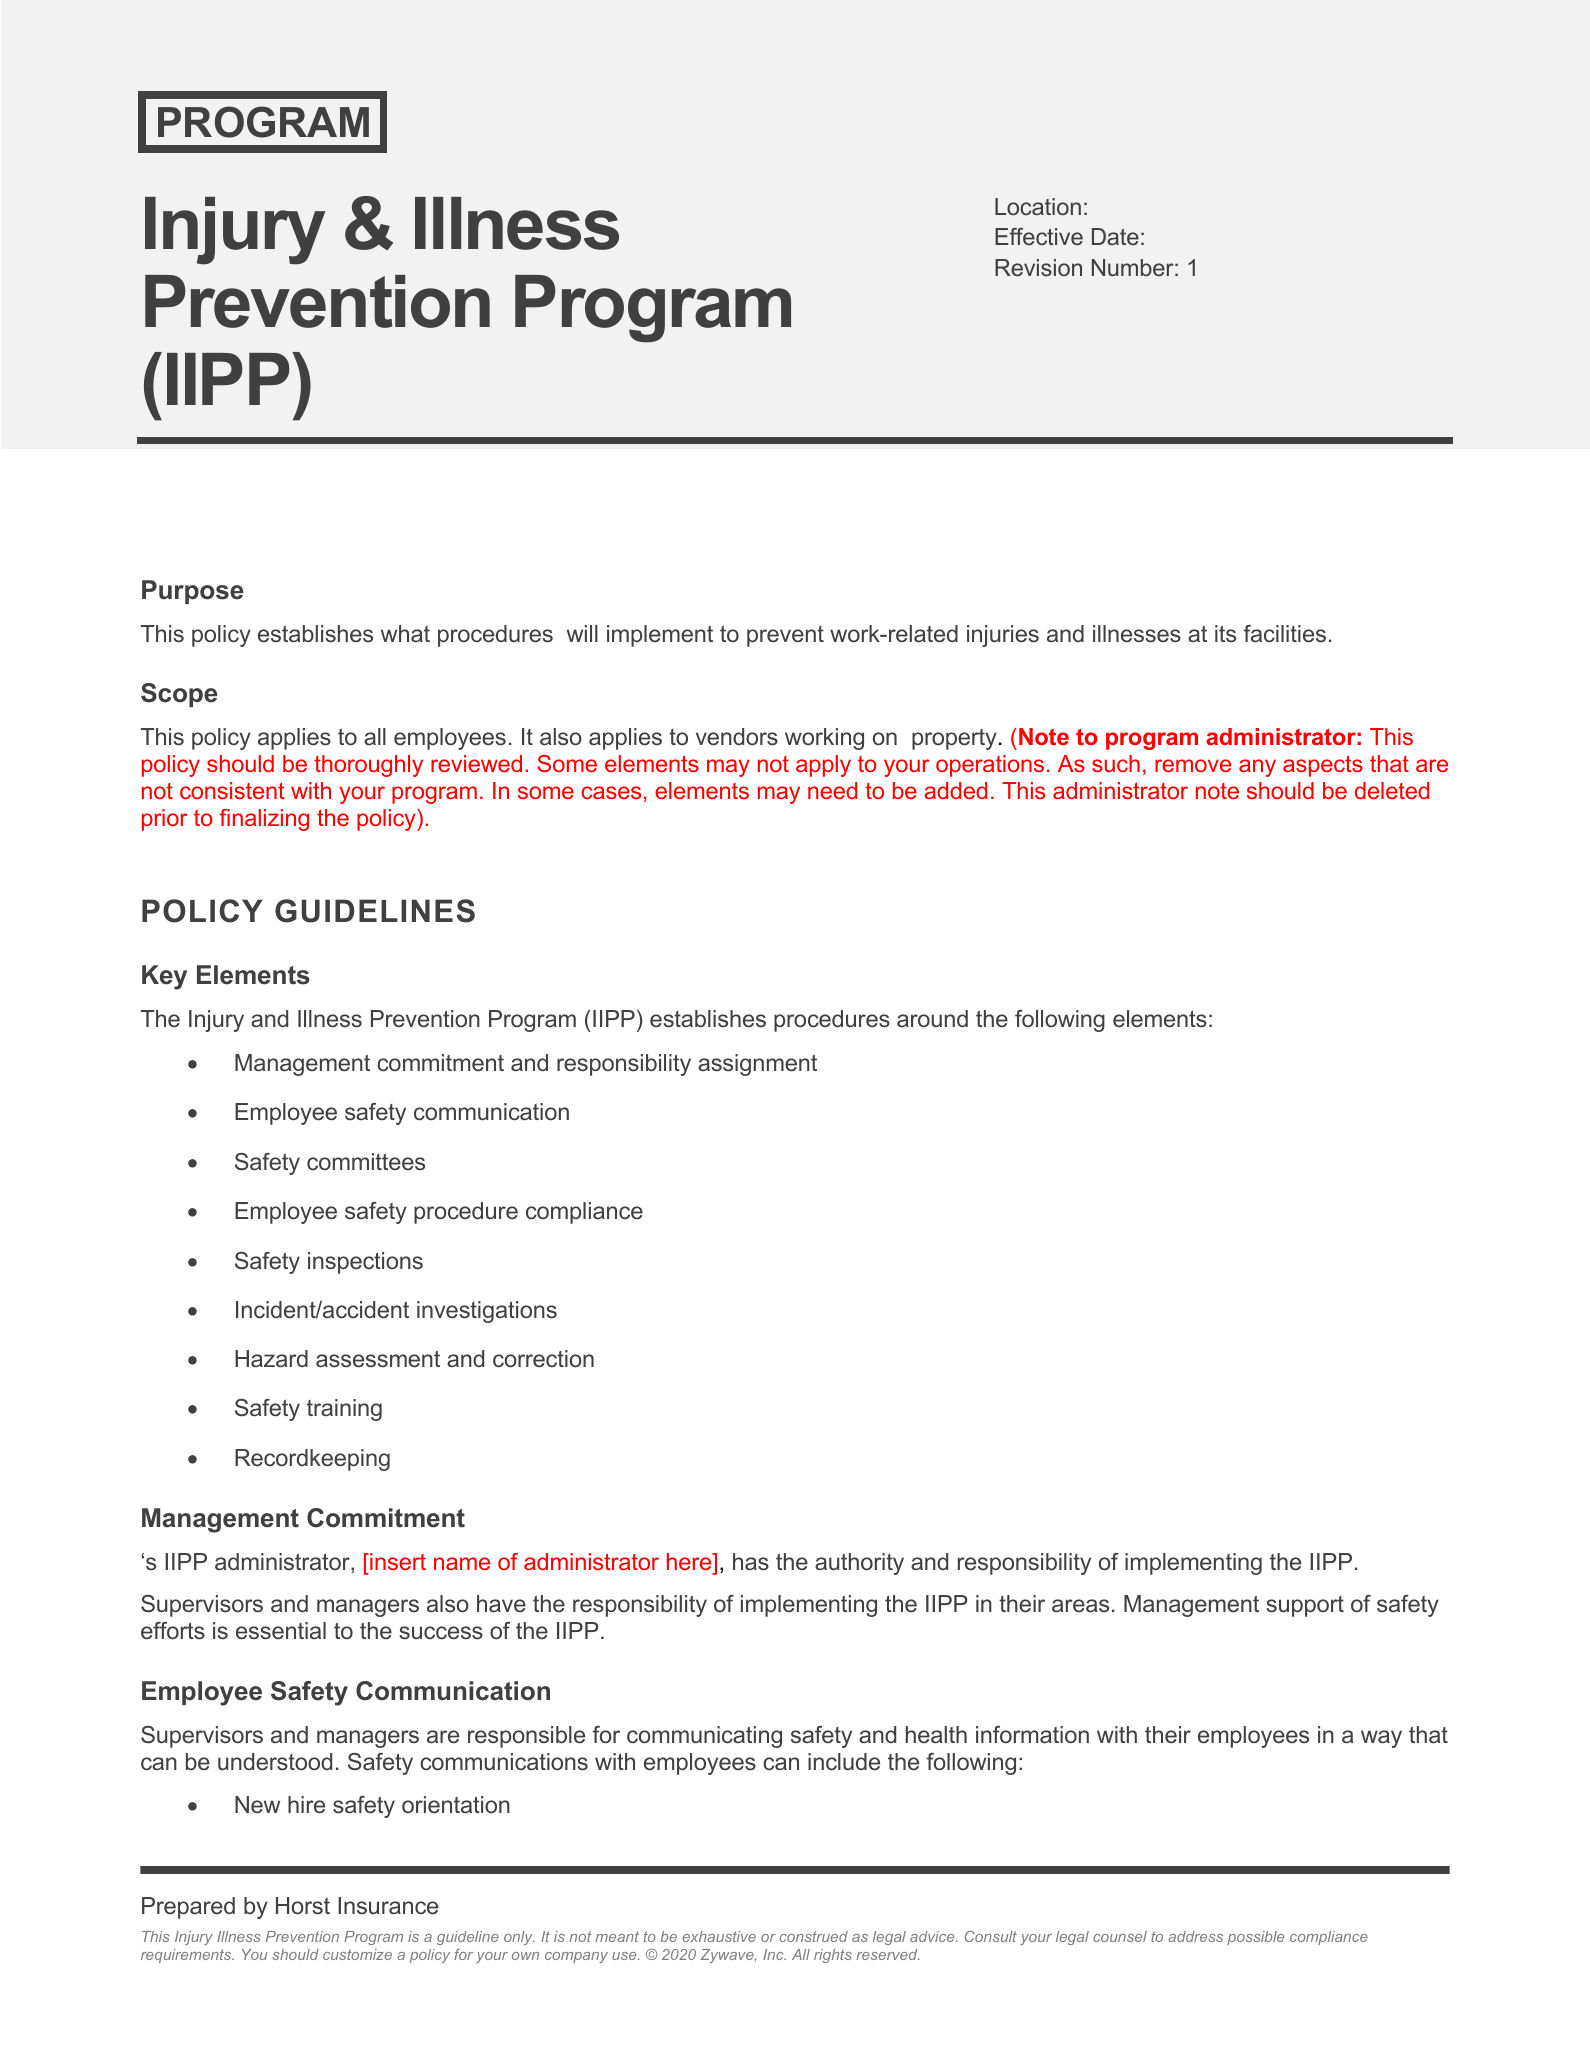 This document has width=1590, height=2057. What do you see at coordinates (832, 790) in the document?
I see `need` at bounding box center [832, 790].
